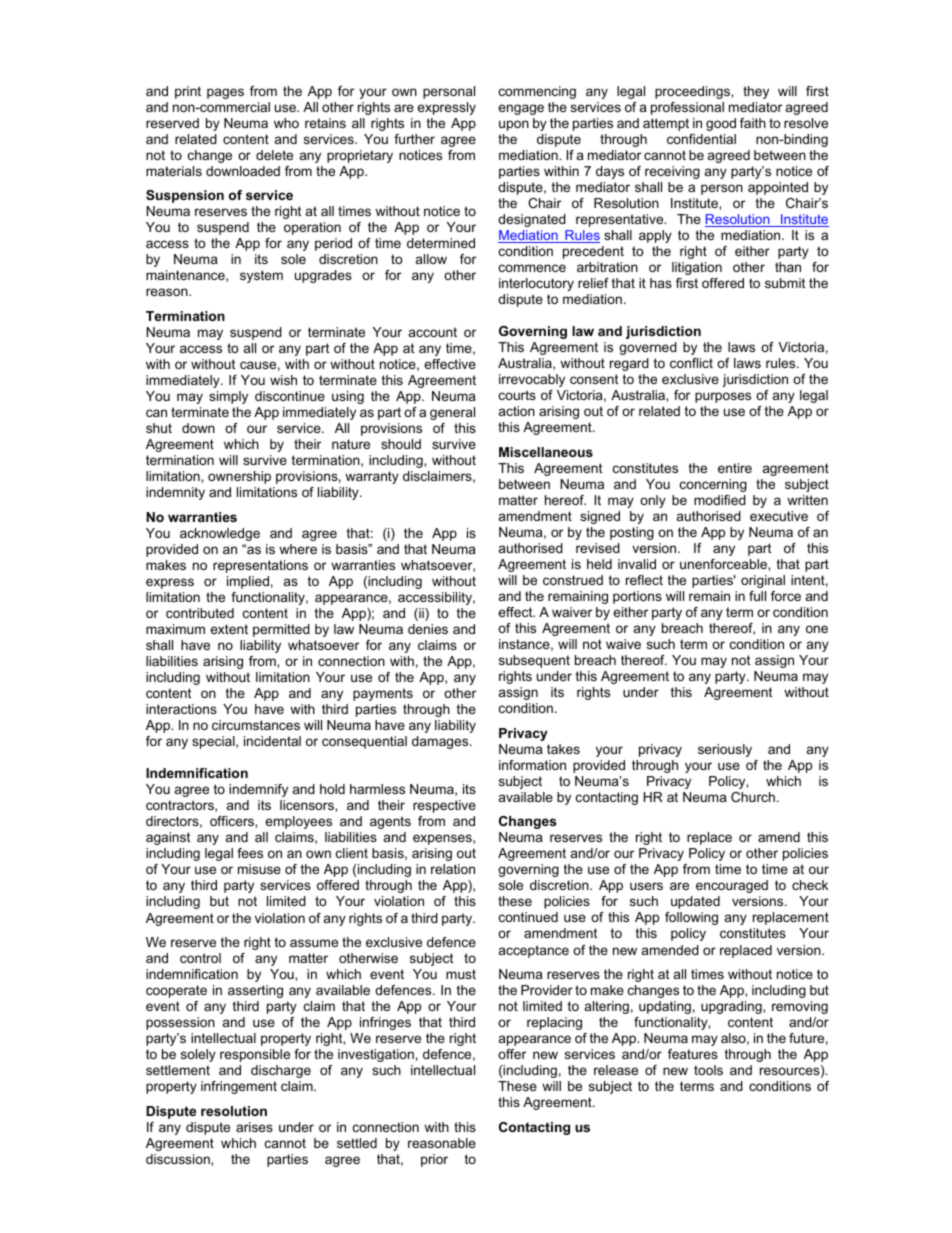 Image resolution: width=952 pixels, height=1233 pixels. Describe the element at coordinates (225, 93) in the document. I see `pages` at that location.
